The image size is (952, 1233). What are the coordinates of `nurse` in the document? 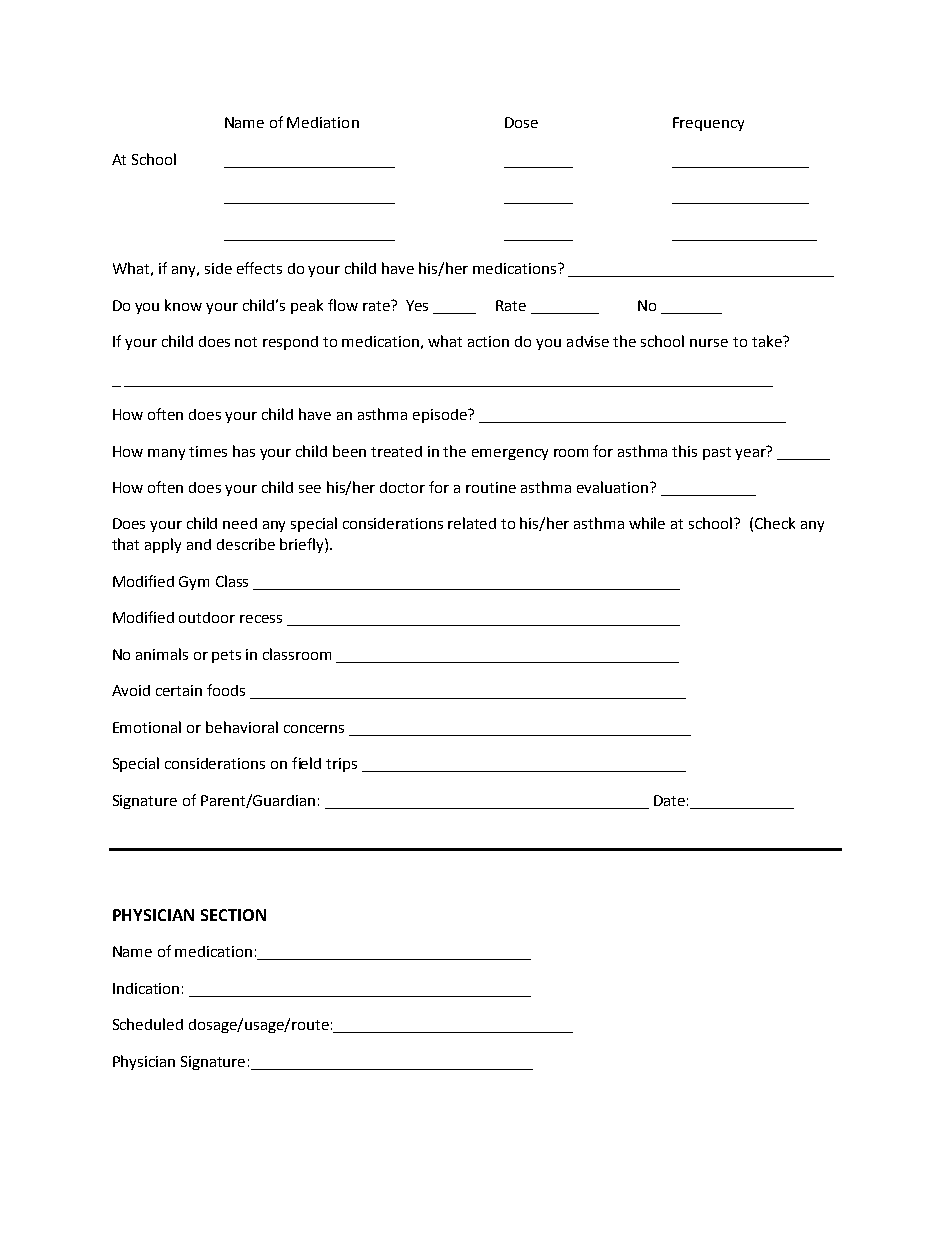 It's located at (709, 343).
